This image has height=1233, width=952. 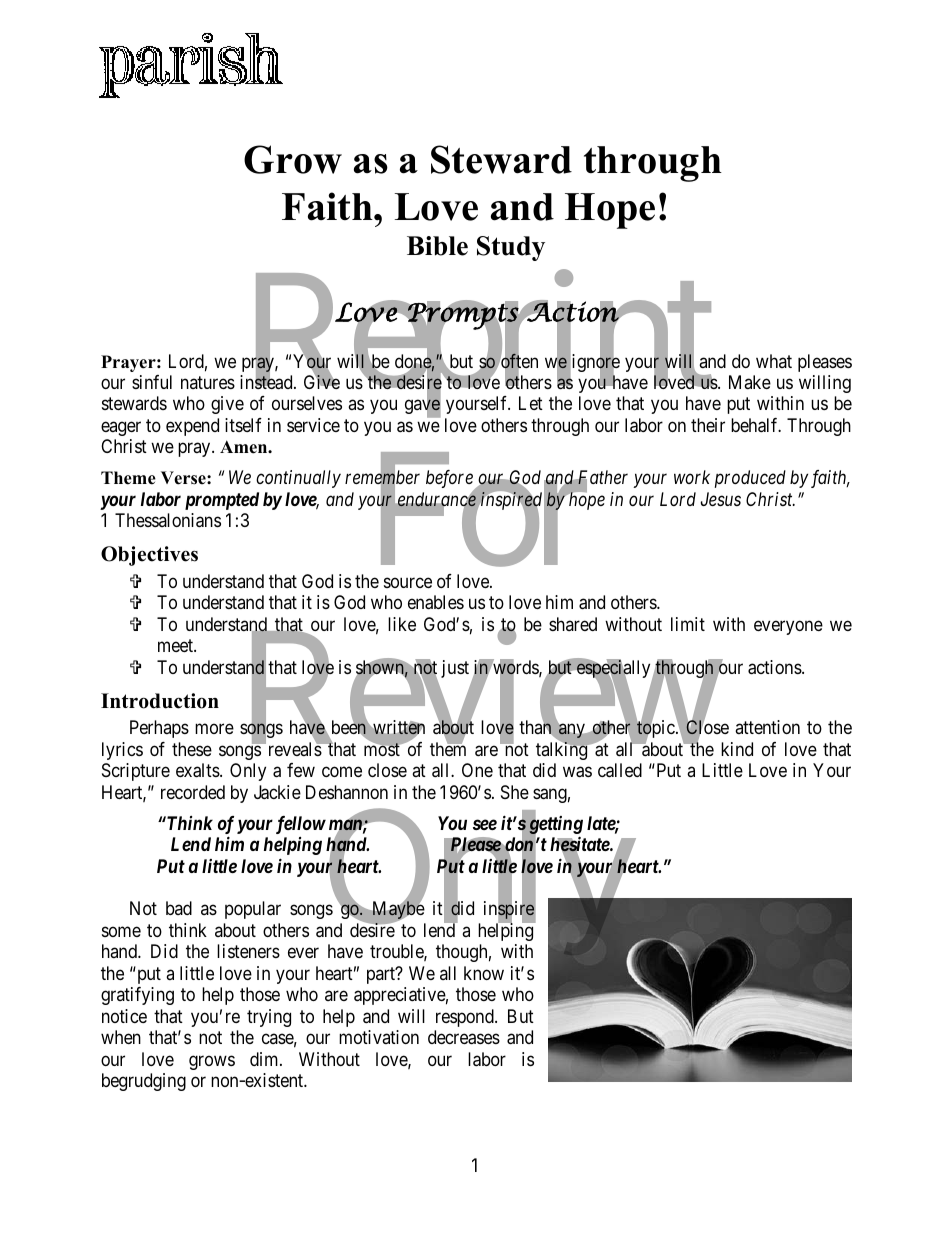 I want to click on natures, so click(x=208, y=382).
